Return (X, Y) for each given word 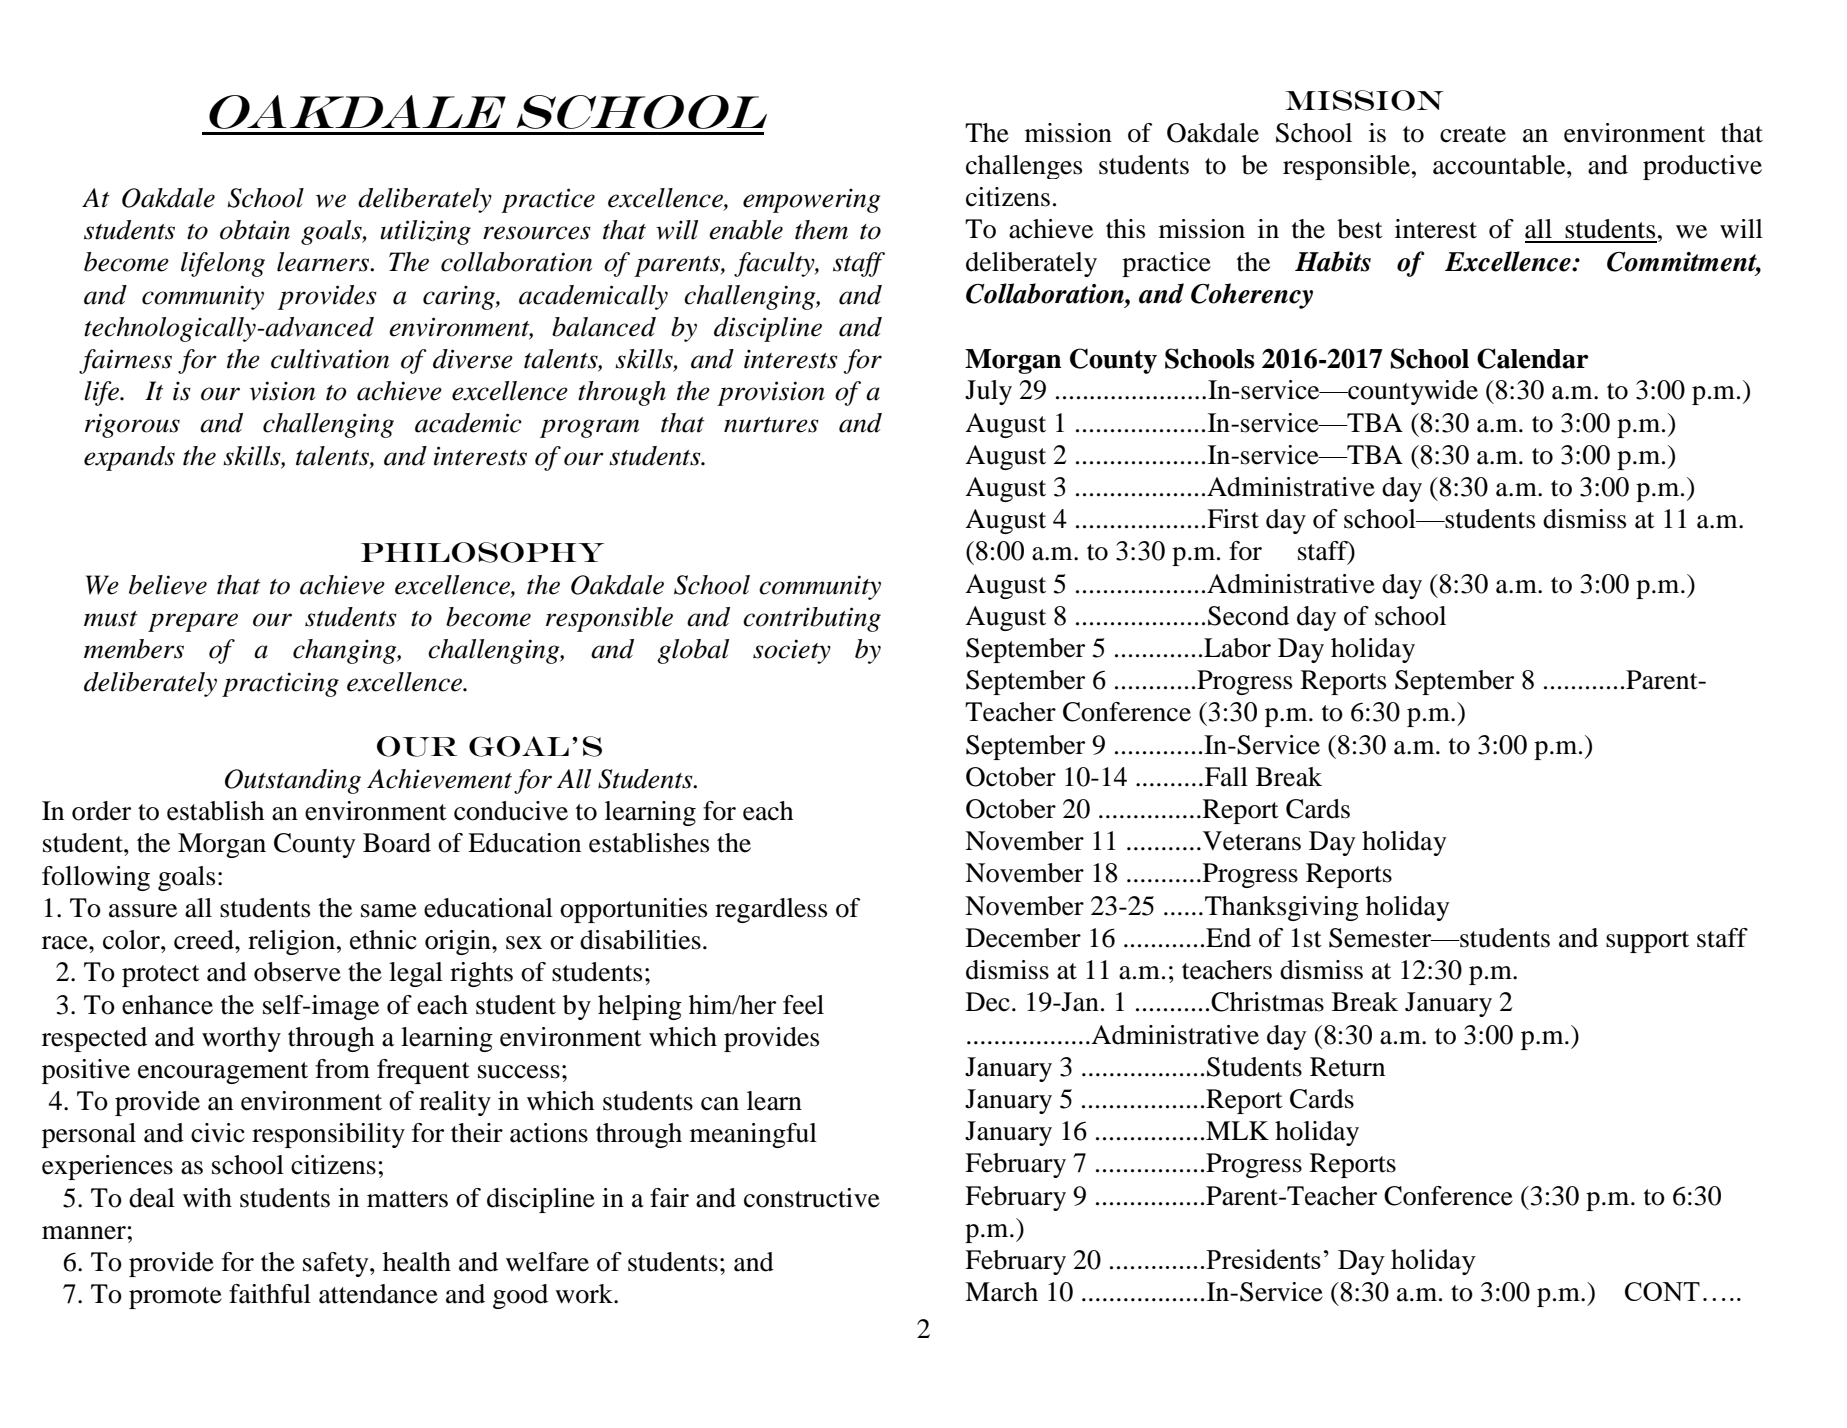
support (1647, 942)
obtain (255, 230)
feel (803, 1005)
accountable (1500, 165)
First (1233, 519)
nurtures (771, 425)
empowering (812, 200)
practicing (280, 684)
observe (297, 972)
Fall (1226, 777)
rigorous (132, 425)
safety (337, 1264)
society (792, 651)
